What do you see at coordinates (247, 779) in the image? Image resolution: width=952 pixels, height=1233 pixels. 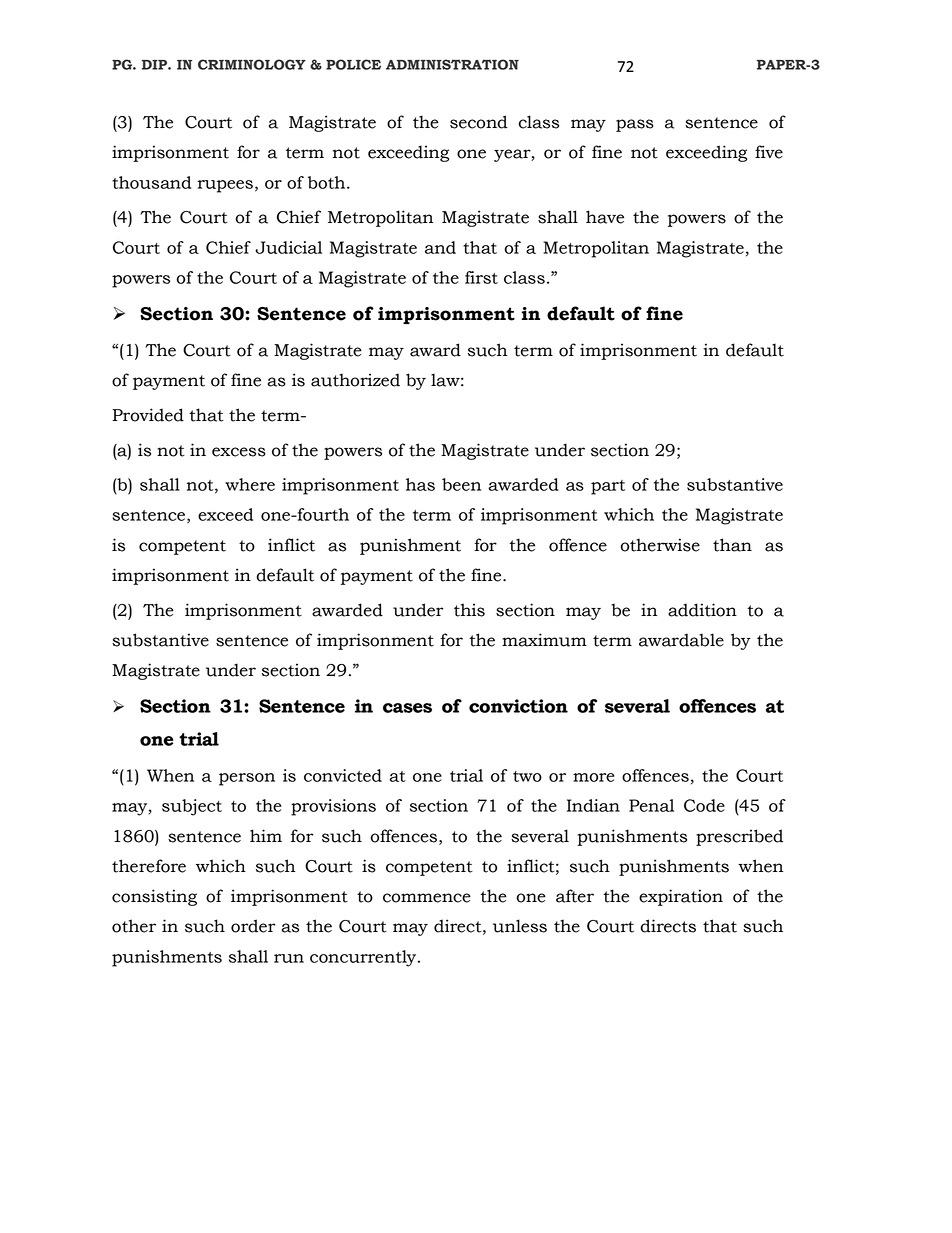 I see `person` at bounding box center [247, 779].
